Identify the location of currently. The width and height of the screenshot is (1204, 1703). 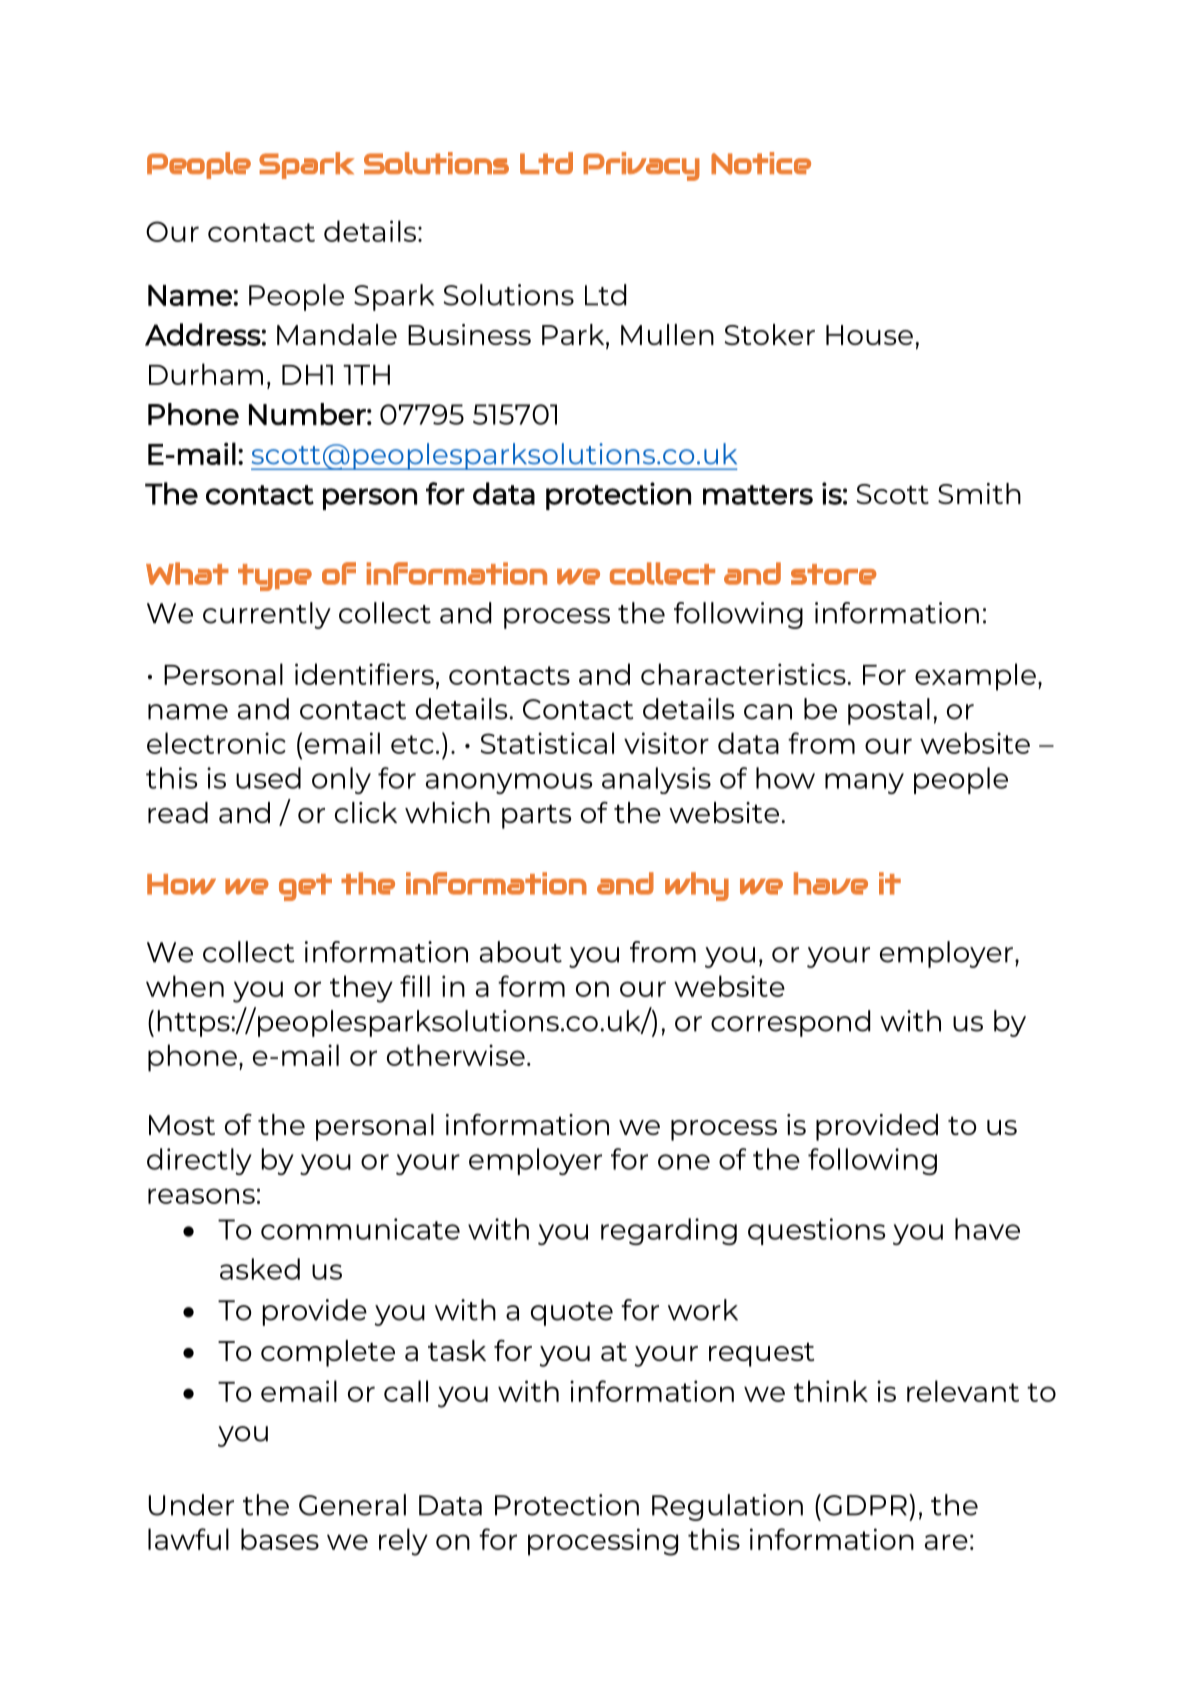
(267, 615).
